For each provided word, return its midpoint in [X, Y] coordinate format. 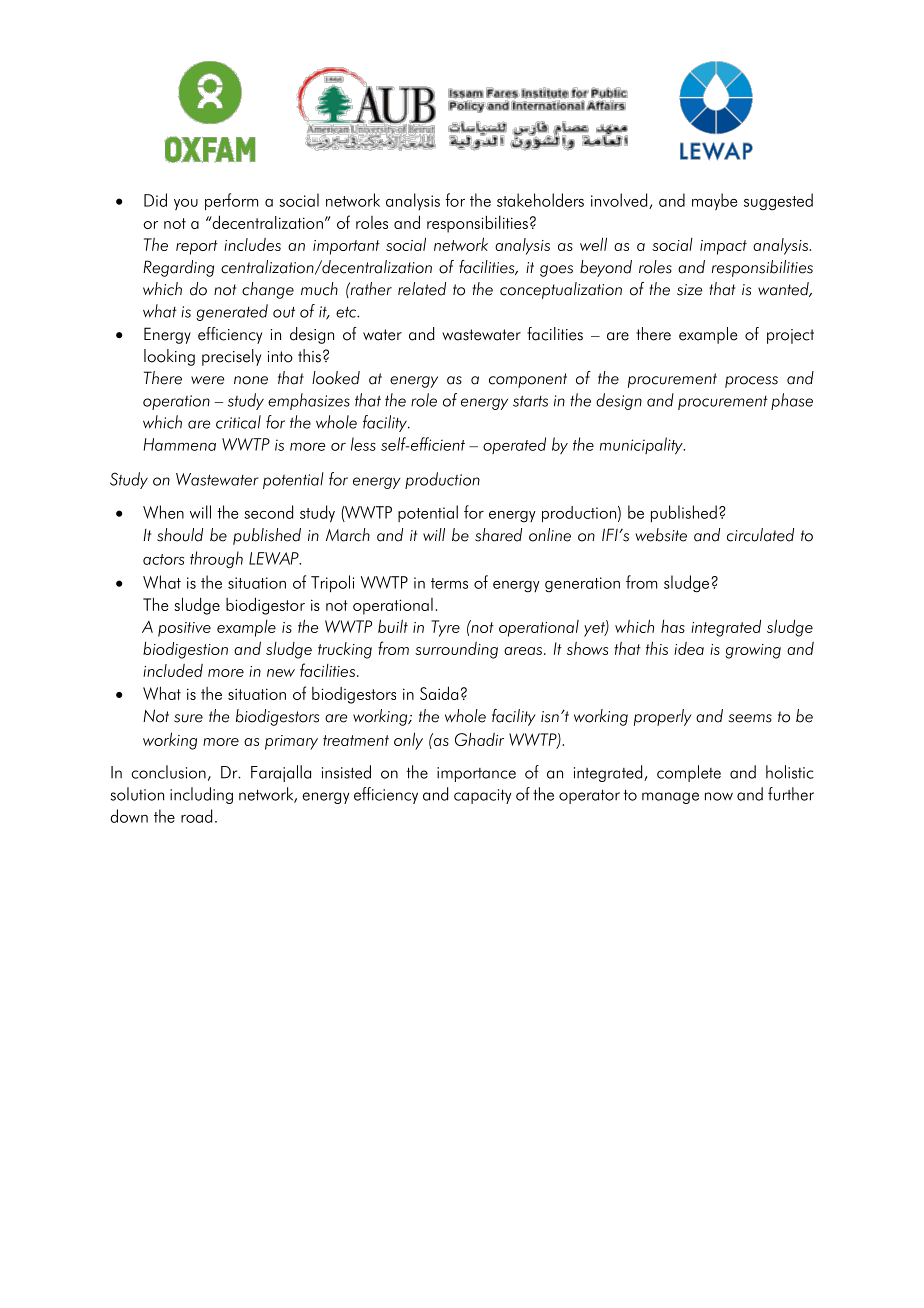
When [163, 512]
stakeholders [540, 200]
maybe [714, 201]
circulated [760, 535]
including [201, 795]
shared [498, 535]
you [186, 204]
